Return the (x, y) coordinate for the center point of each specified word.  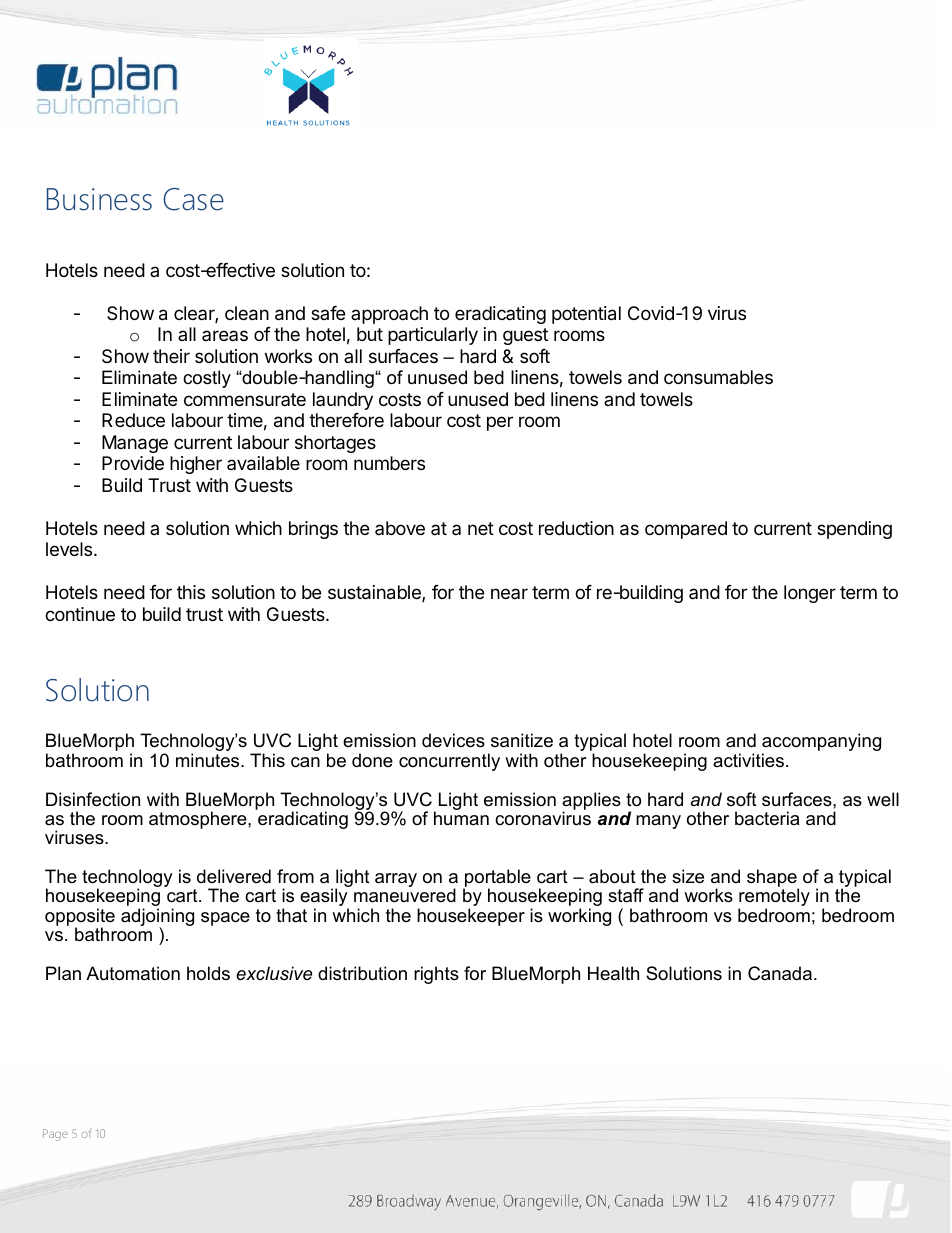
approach (389, 315)
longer (810, 594)
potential (586, 315)
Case (193, 199)
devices (453, 740)
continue (80, 614)
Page (55, 1135)
